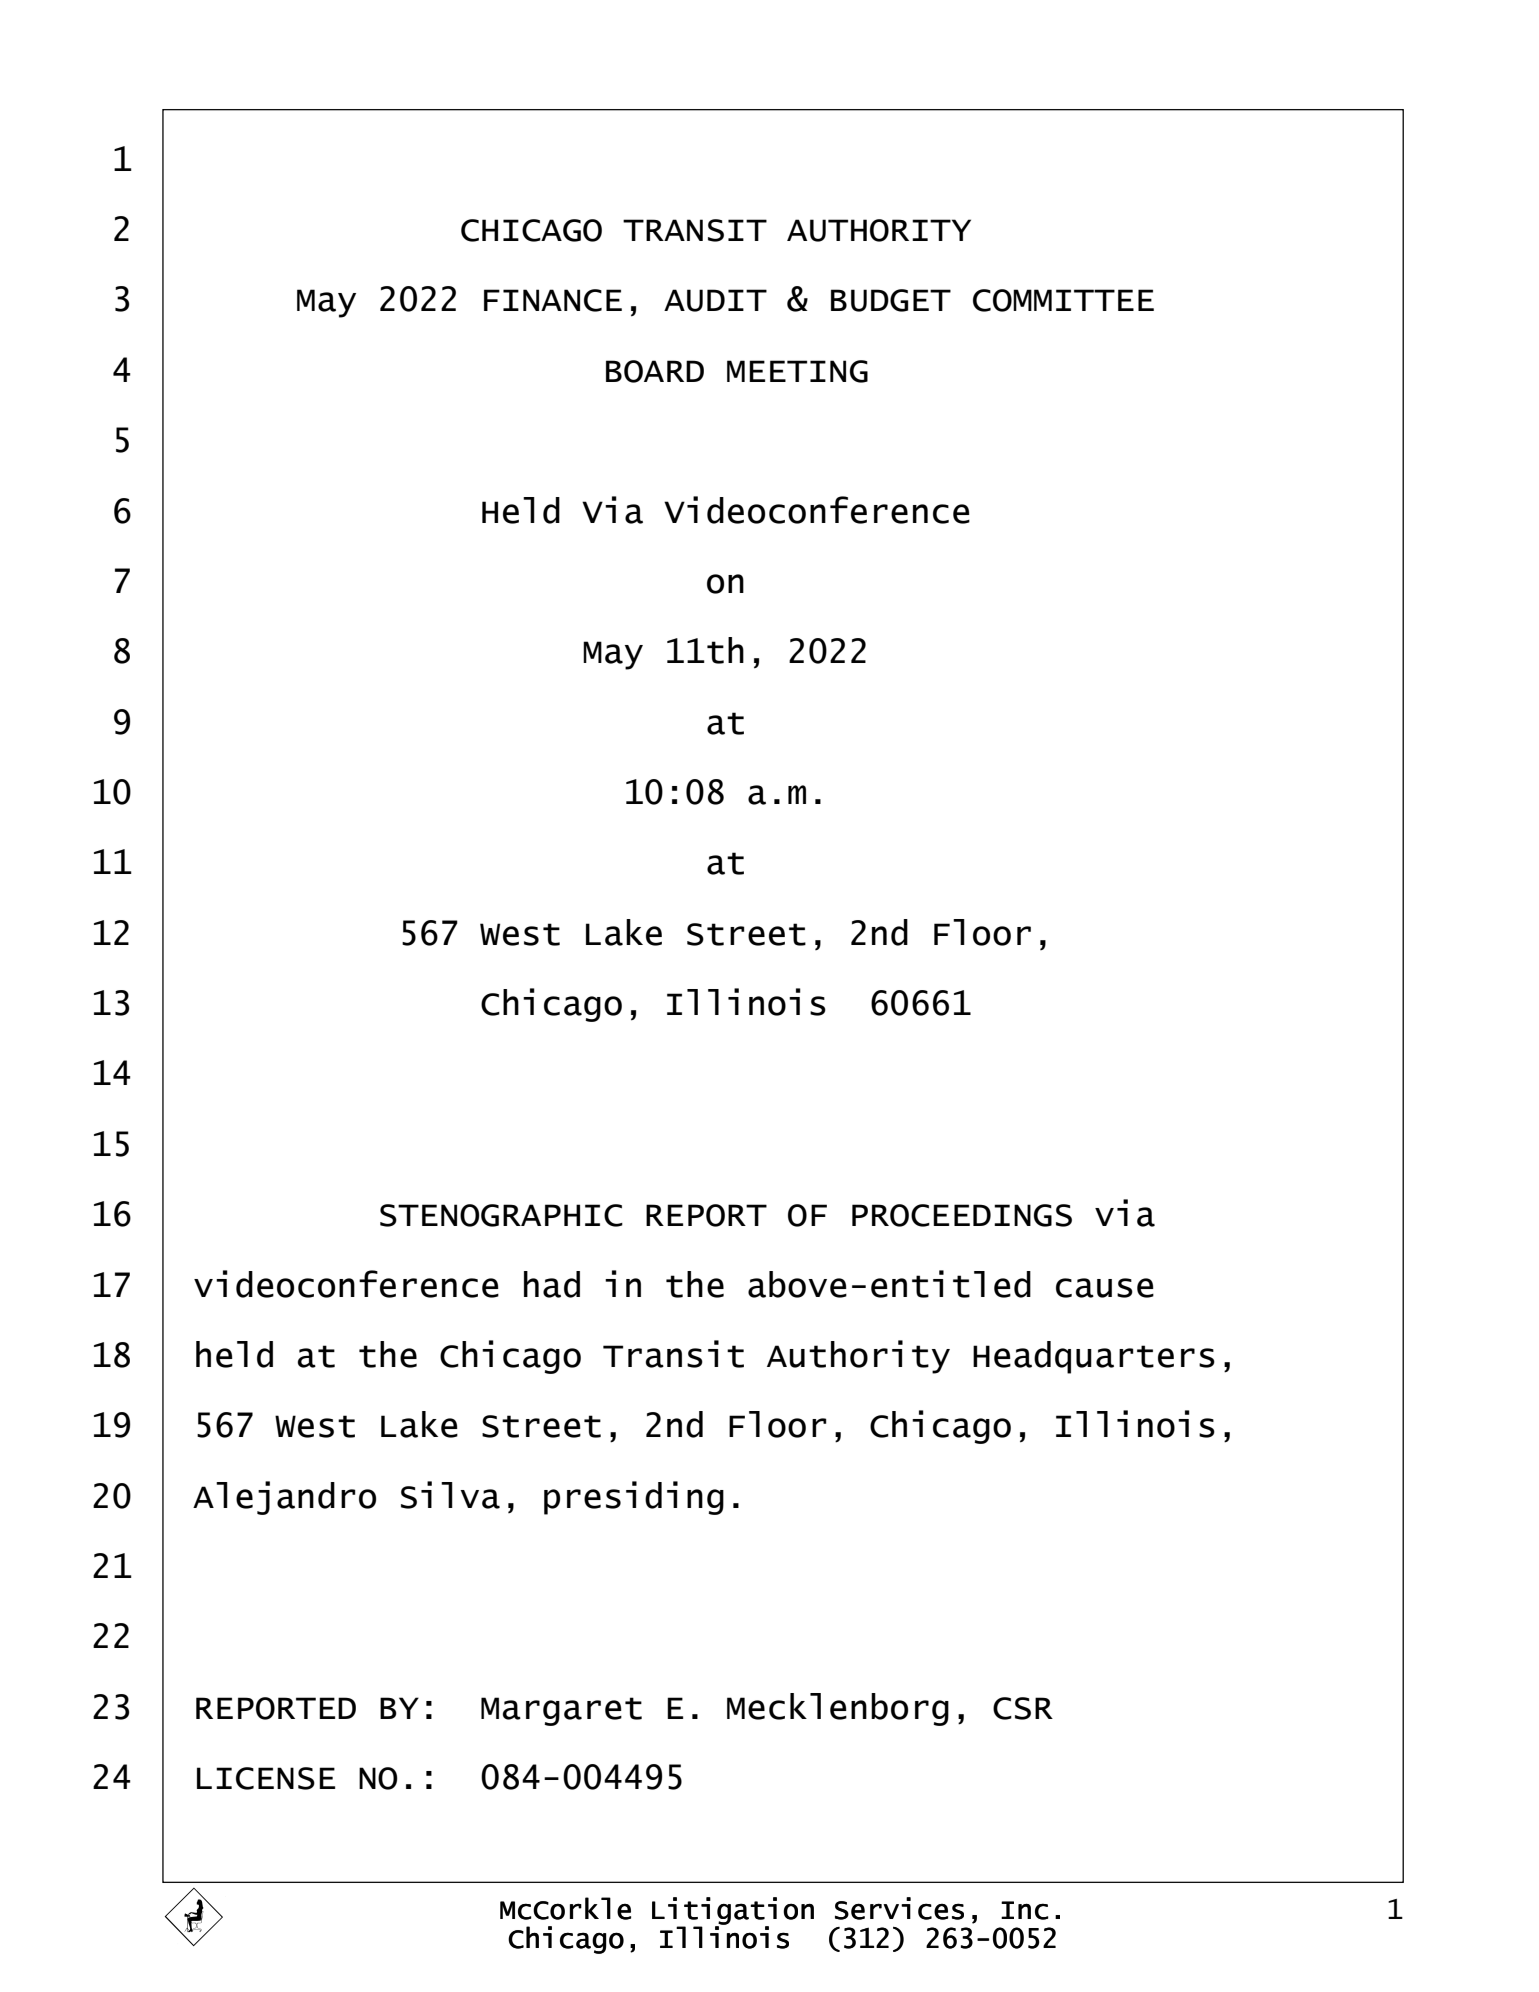  I want to click on cause, so click(1105, 1288).
